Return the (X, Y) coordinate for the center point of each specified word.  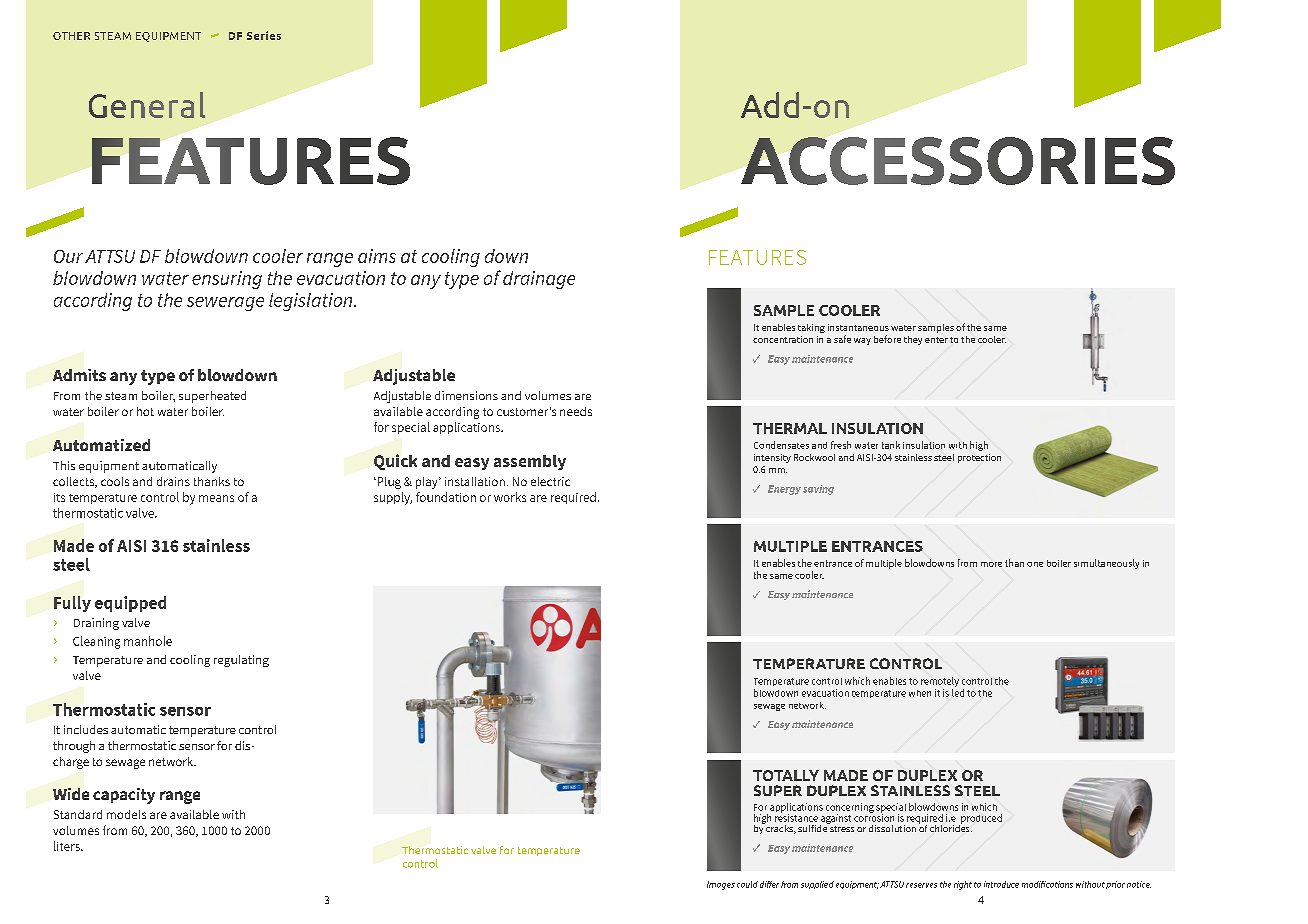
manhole (148, 641)
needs (576, 411)
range (180, 797)
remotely (940, 682)
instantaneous (858, 327)
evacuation (825, 693)
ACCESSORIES (958, 161)
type (158, 377)
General (147, 105)
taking (811, 328)
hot (145, 411)
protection (979, 458)
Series (264, 35)
